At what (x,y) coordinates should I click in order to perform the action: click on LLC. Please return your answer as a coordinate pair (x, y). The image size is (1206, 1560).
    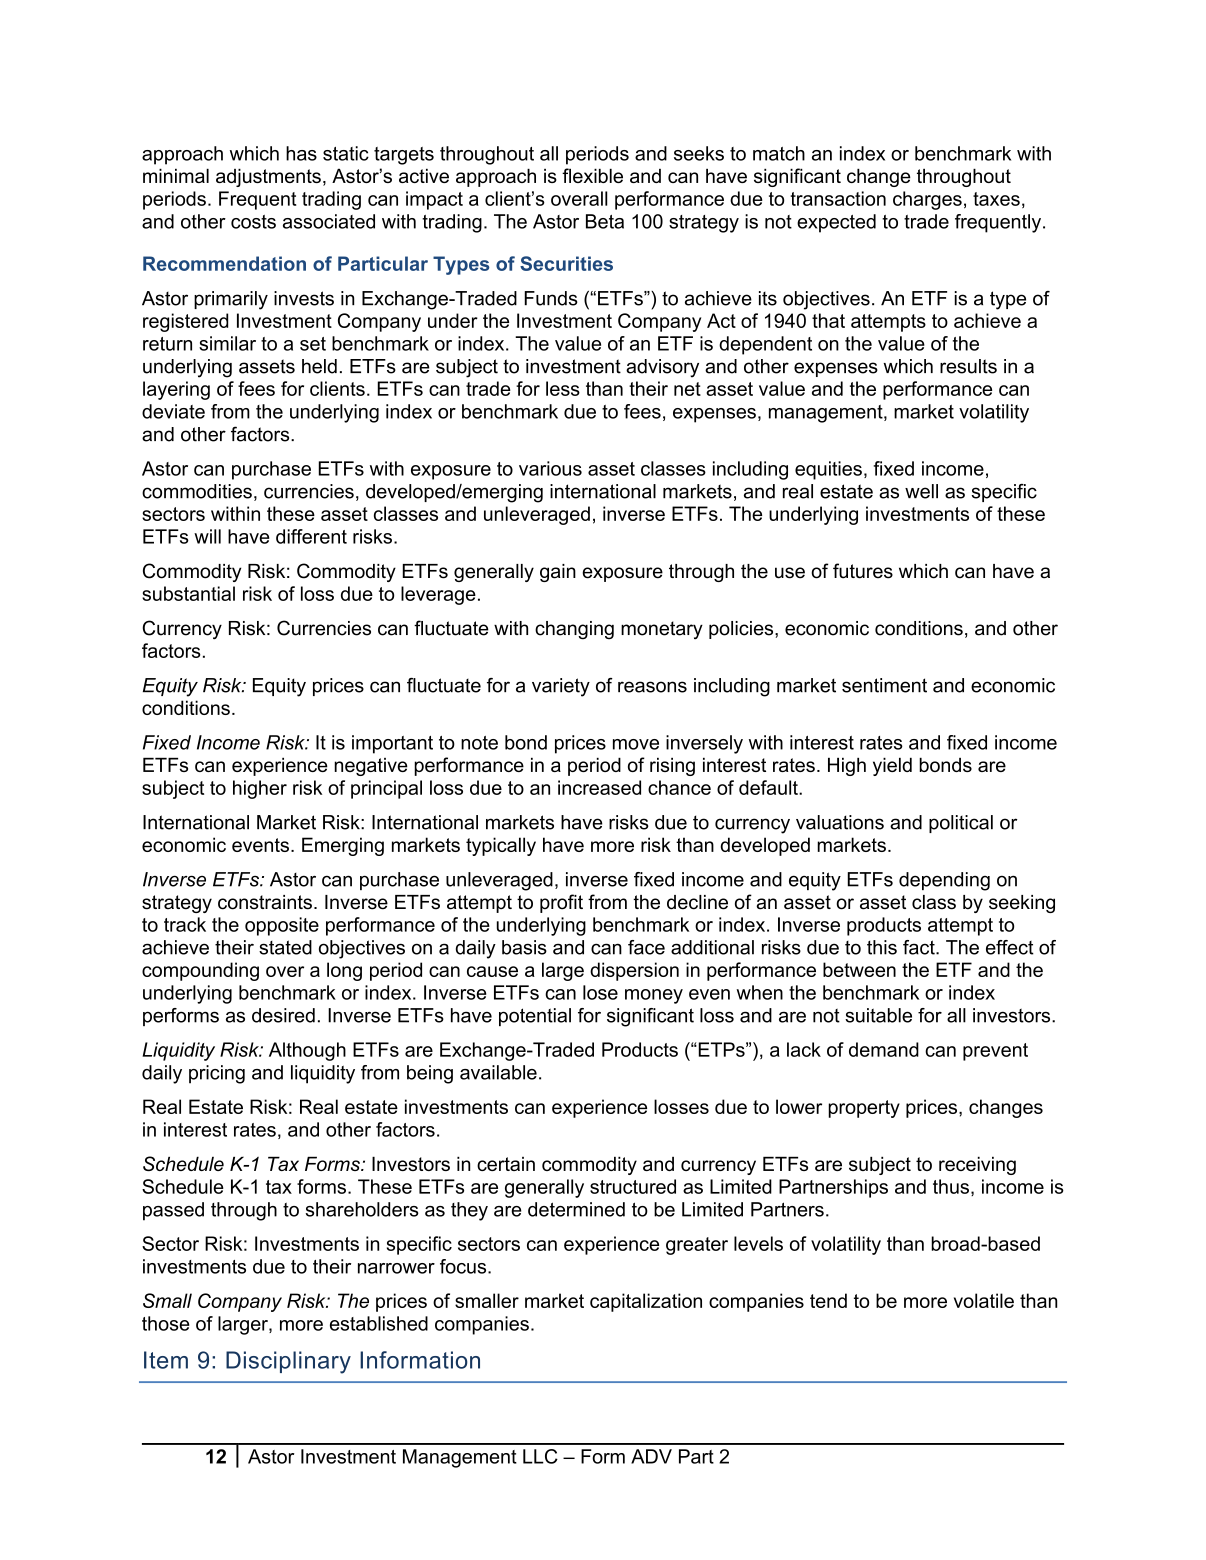
    Looking at the image, I should click on (540, 1456).
